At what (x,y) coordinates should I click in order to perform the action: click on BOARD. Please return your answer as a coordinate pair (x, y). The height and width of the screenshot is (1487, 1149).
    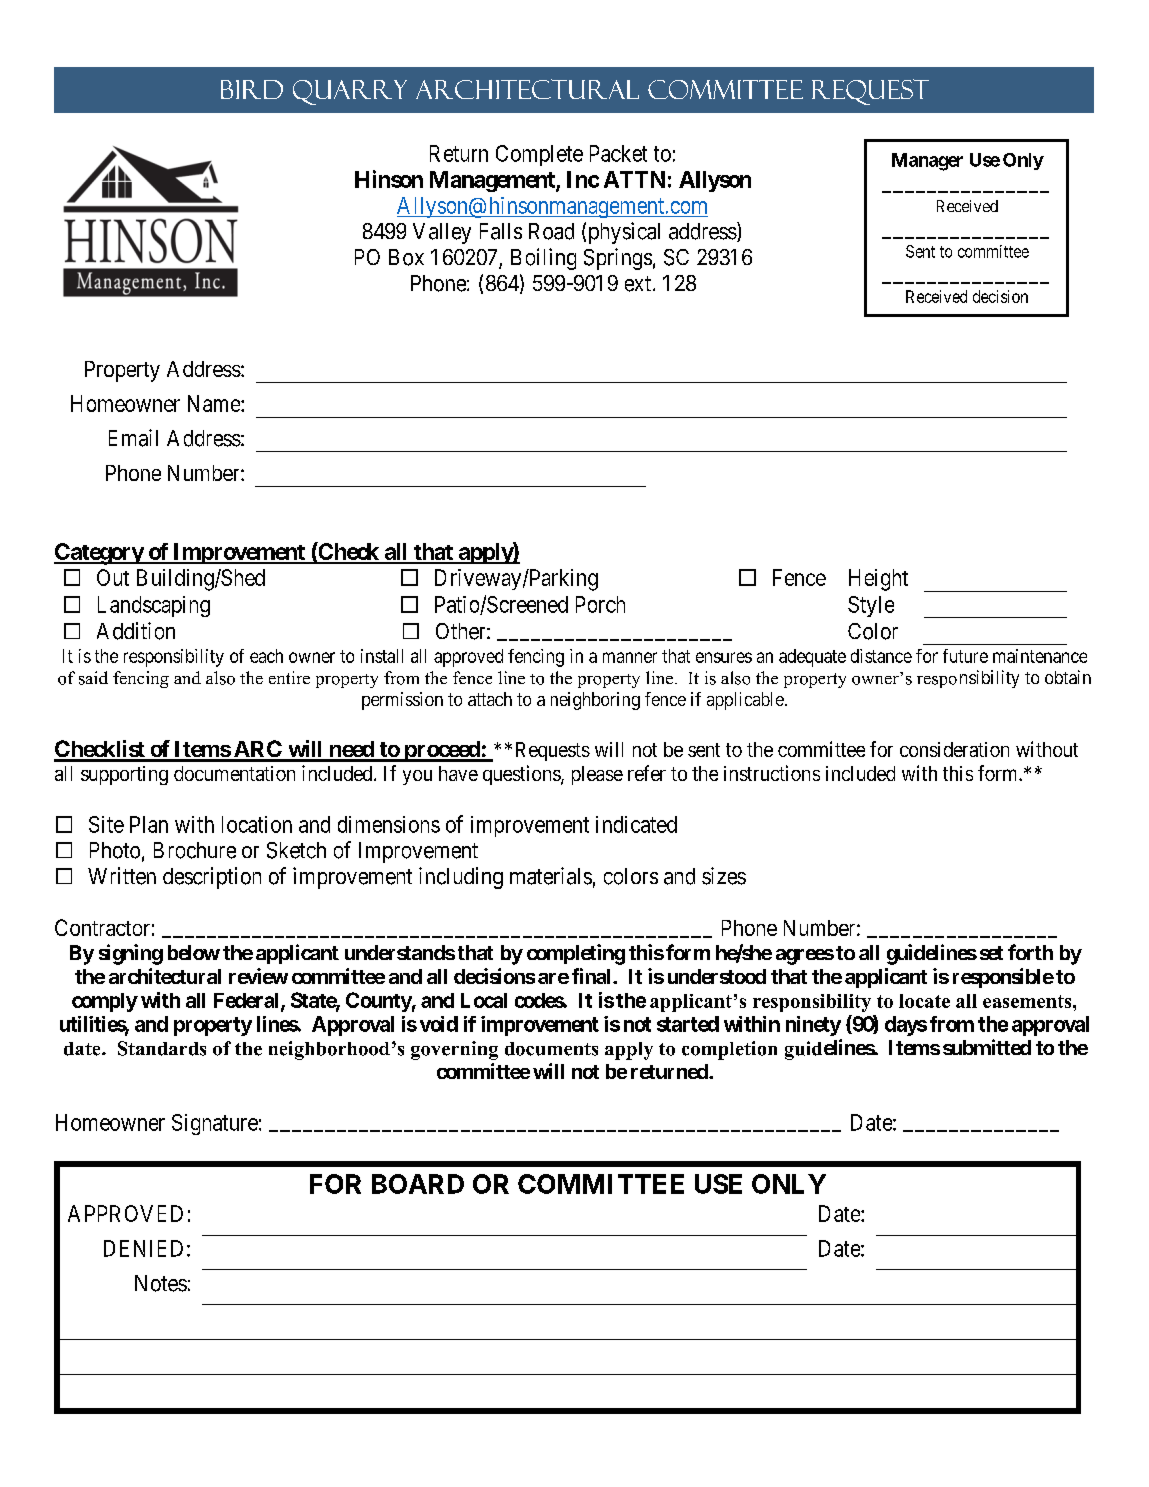
    Looking at the image, I should click on (418, 1184).
